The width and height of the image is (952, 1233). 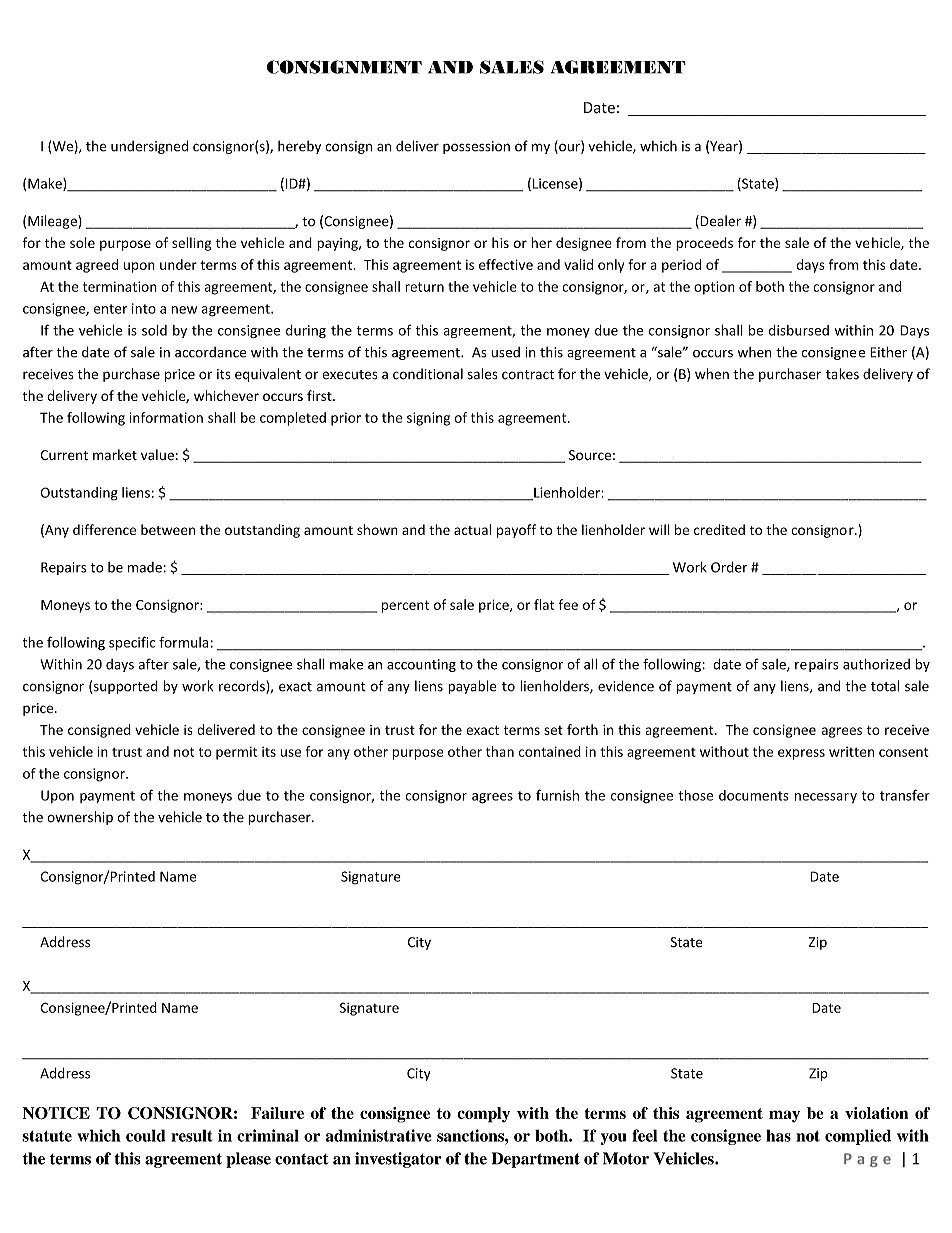 What do you see at coordinates (704, 244) in the image?
I see `proceeds` at bounding box center [704, 244].
